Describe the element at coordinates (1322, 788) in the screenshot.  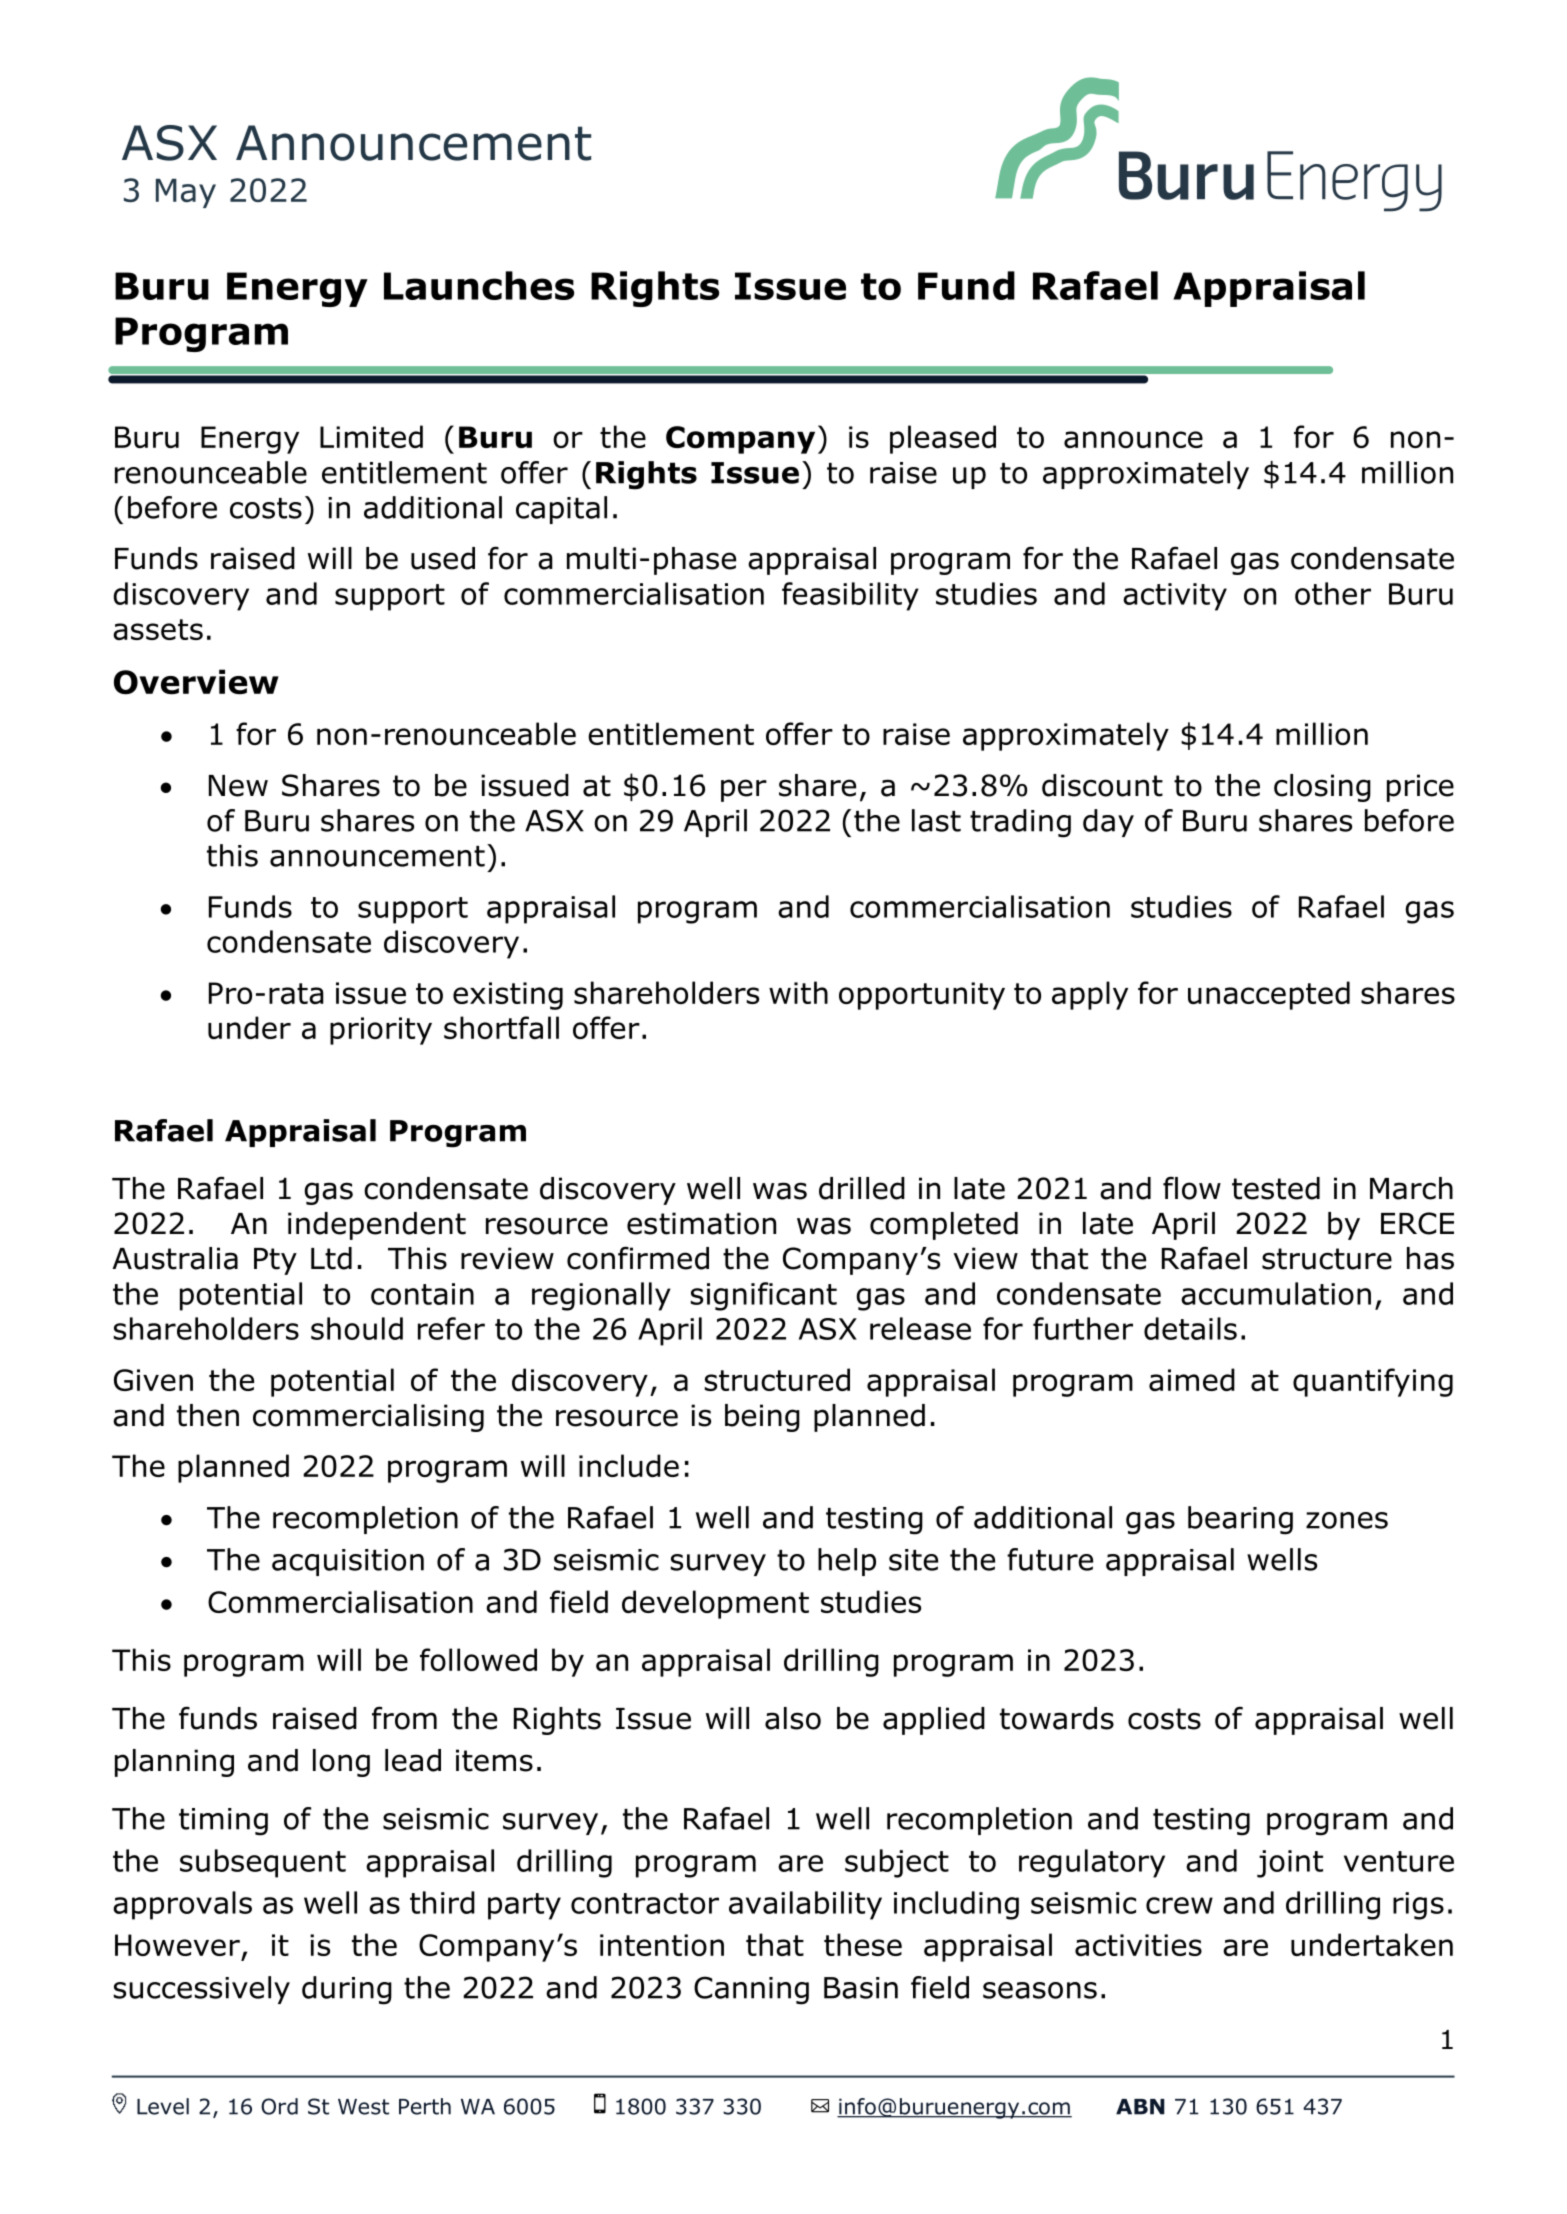
I see `closing` at that location.
